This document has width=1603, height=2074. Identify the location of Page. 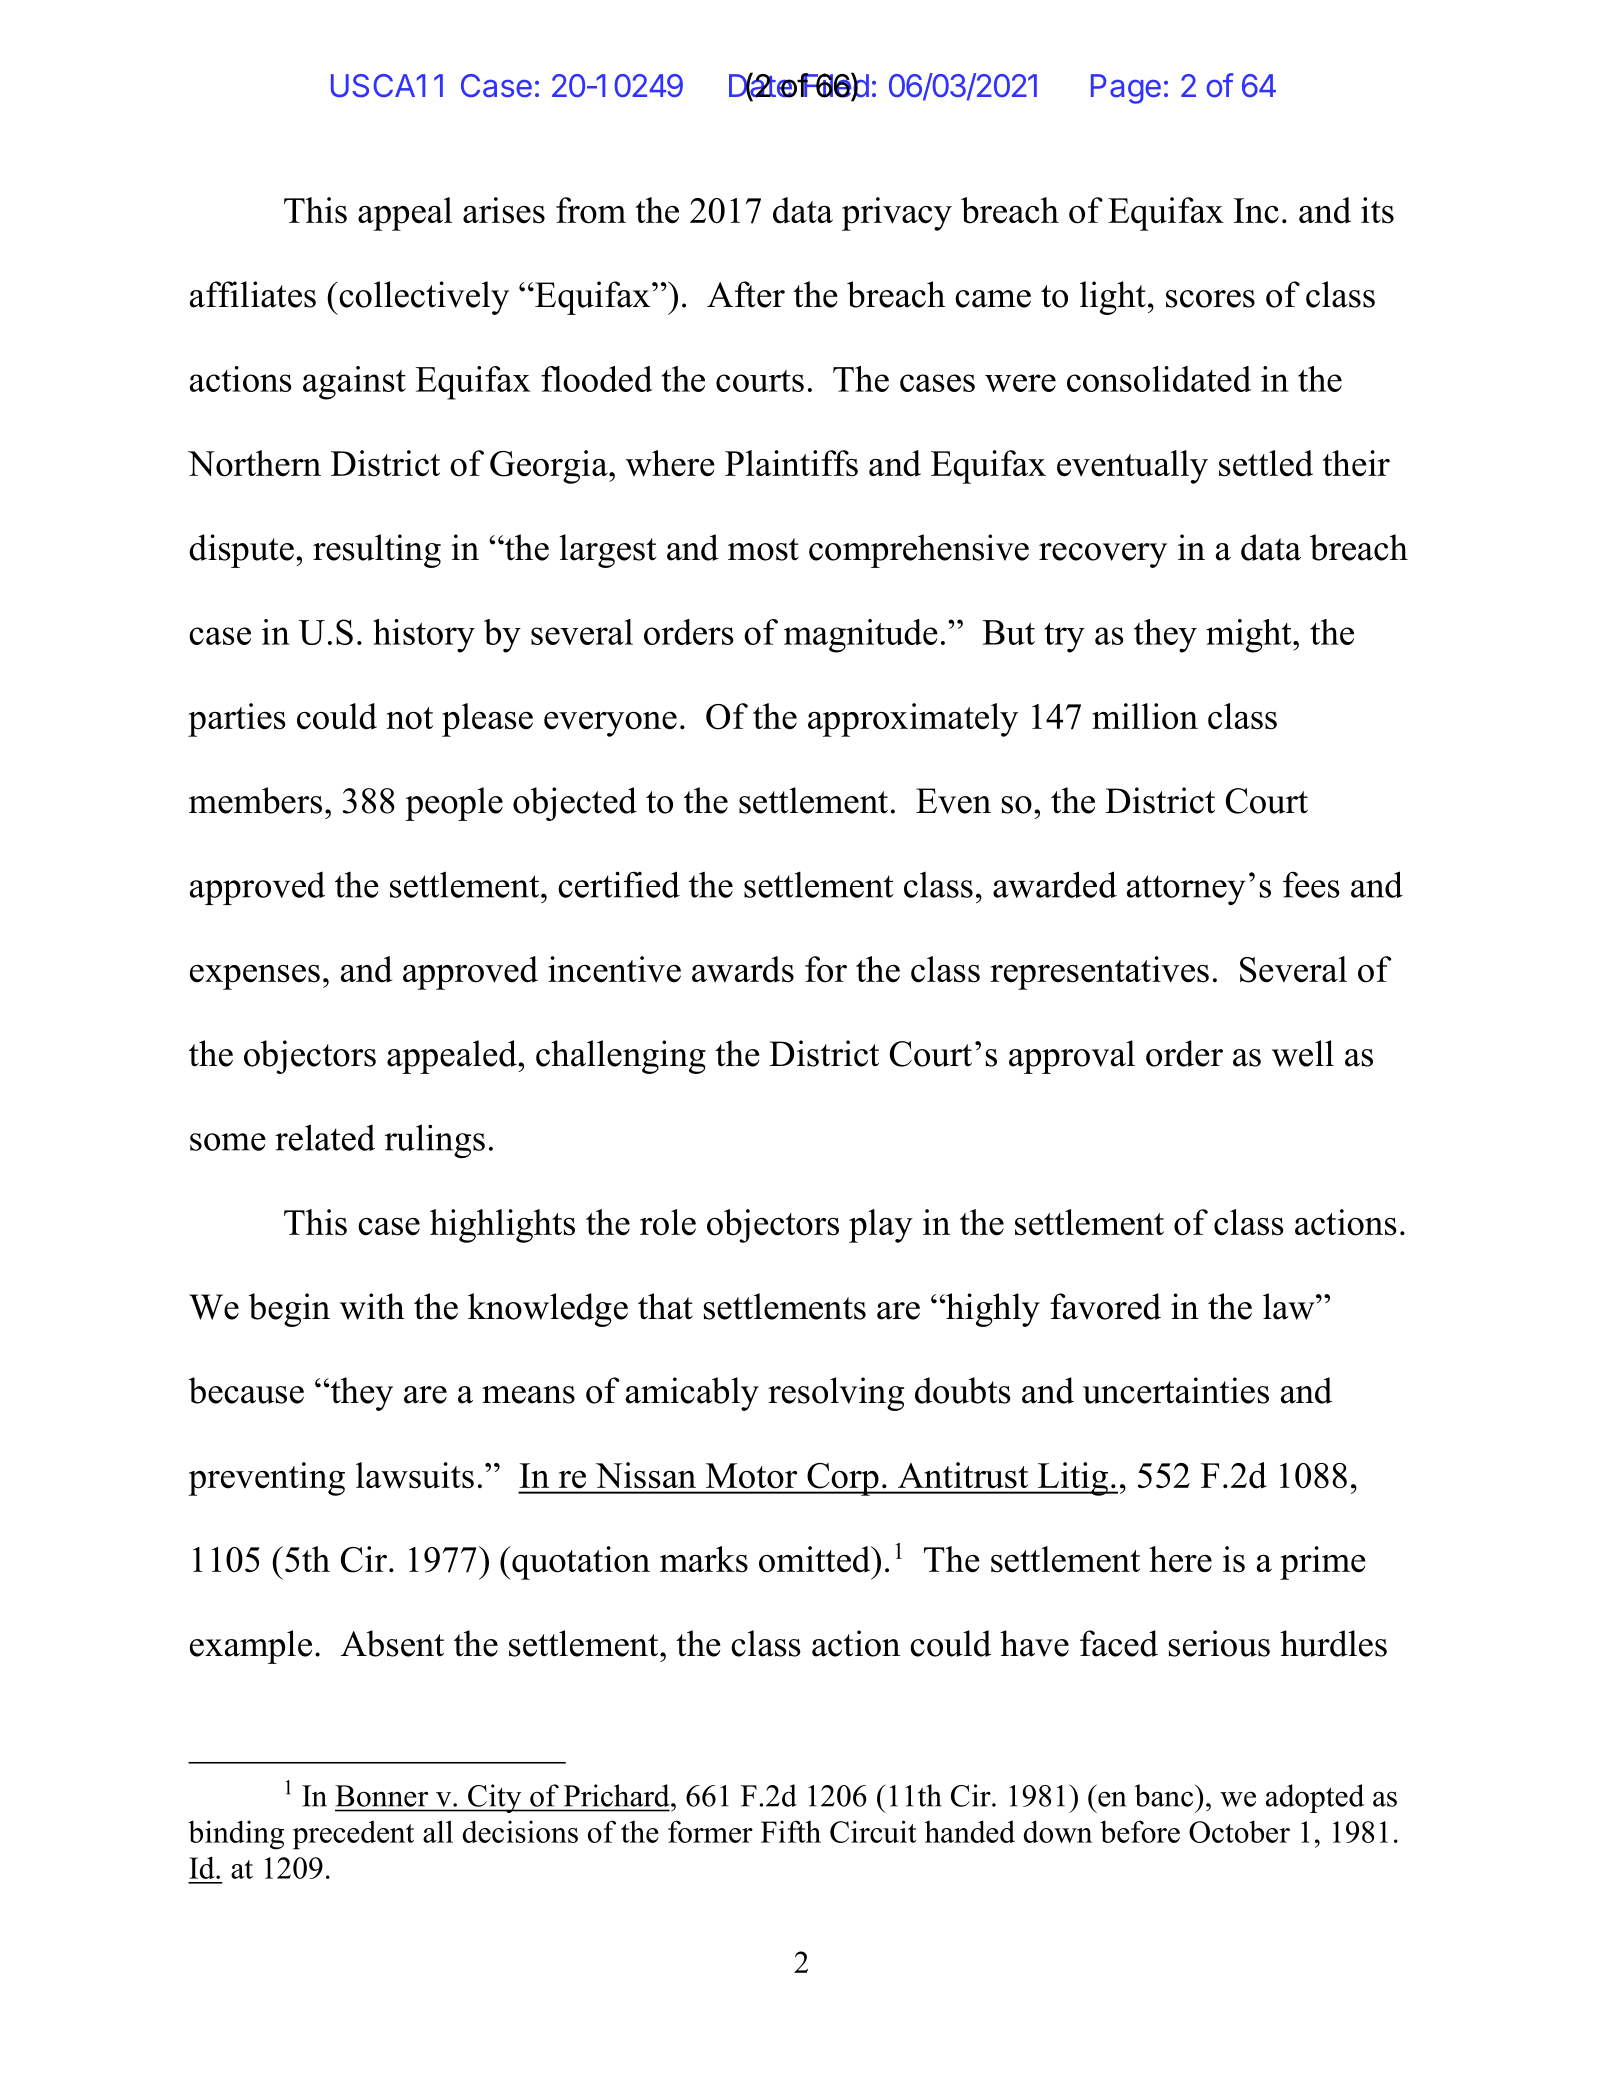
(1126, 89).
